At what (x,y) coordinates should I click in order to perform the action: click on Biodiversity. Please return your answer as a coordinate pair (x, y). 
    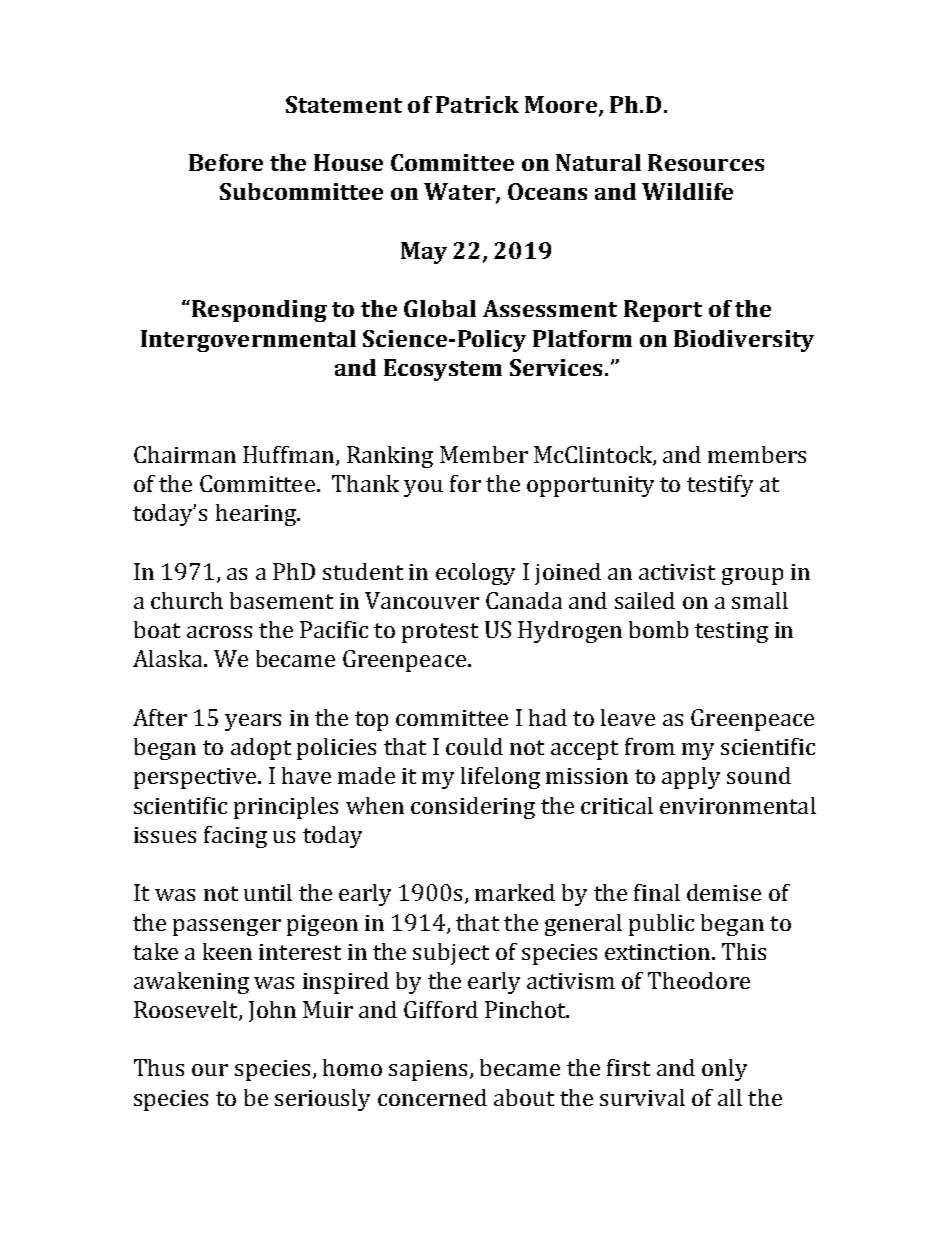
    Looking at the image, I should click on (744, 341).
